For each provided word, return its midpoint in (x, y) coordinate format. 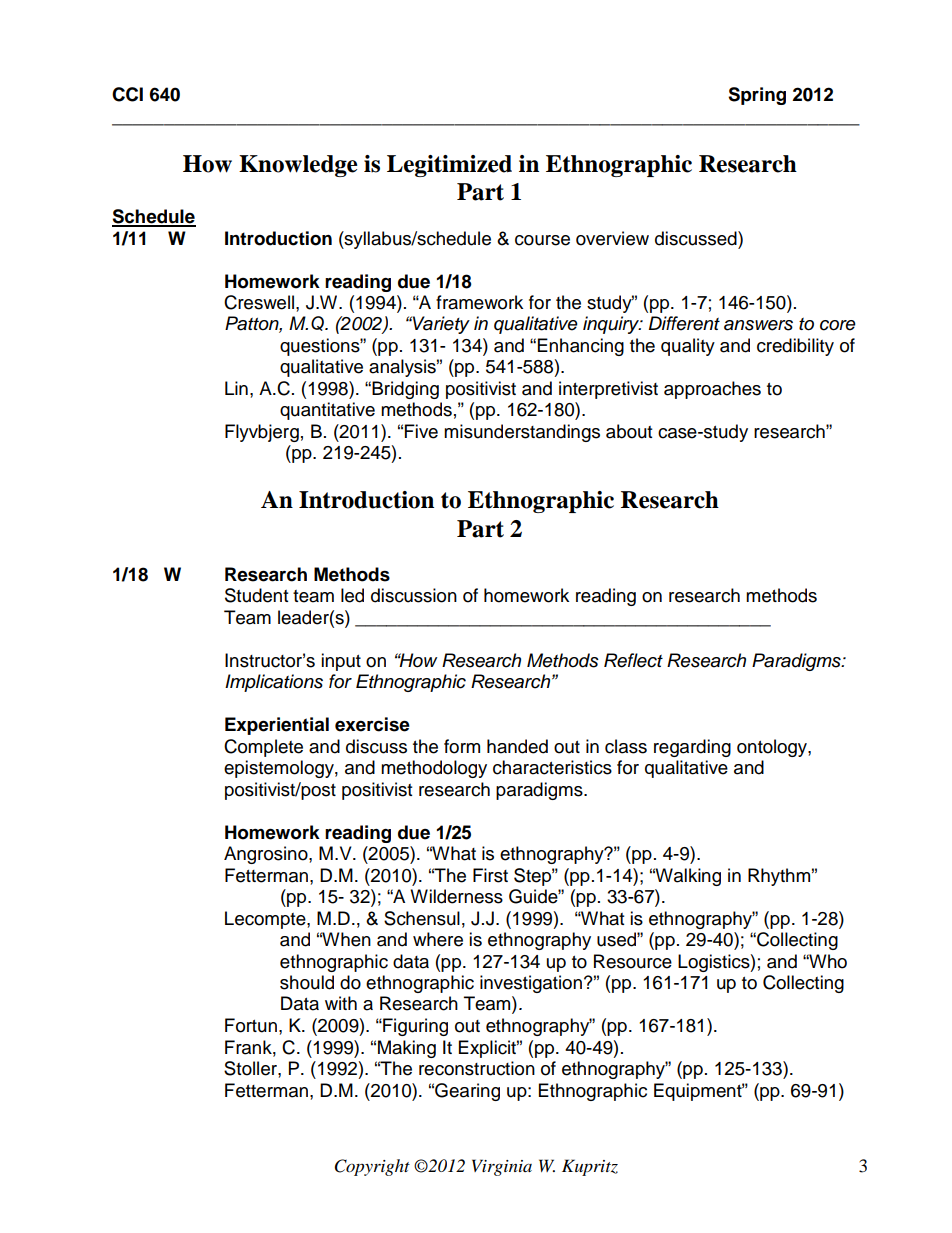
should (307, 982)
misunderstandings (522, 433)
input (341, 662)
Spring (757, 96)
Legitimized (449, 166)
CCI (127, 94)
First (490, 875)
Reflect (633, 660)
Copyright (372, 1167)
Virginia (502, 1167)
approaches (712, 390)
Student (256, 595)
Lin (236, 388)
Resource (633, 961)
